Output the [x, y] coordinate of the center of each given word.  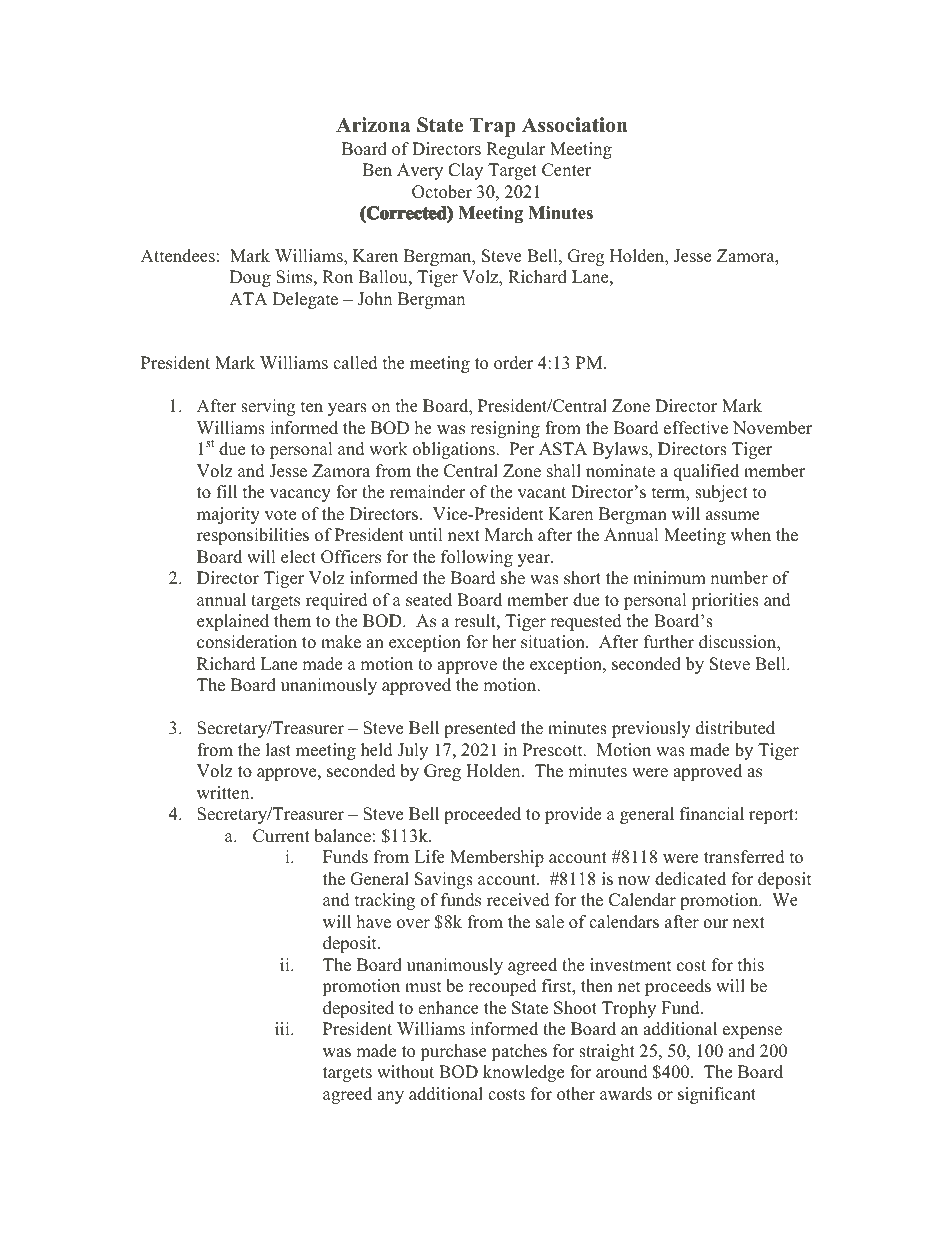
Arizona [373, 125]
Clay [465, 171]
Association [574, 125]
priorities [725, 601]
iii [283, 1028]
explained [233, 622]
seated [429, 600]
